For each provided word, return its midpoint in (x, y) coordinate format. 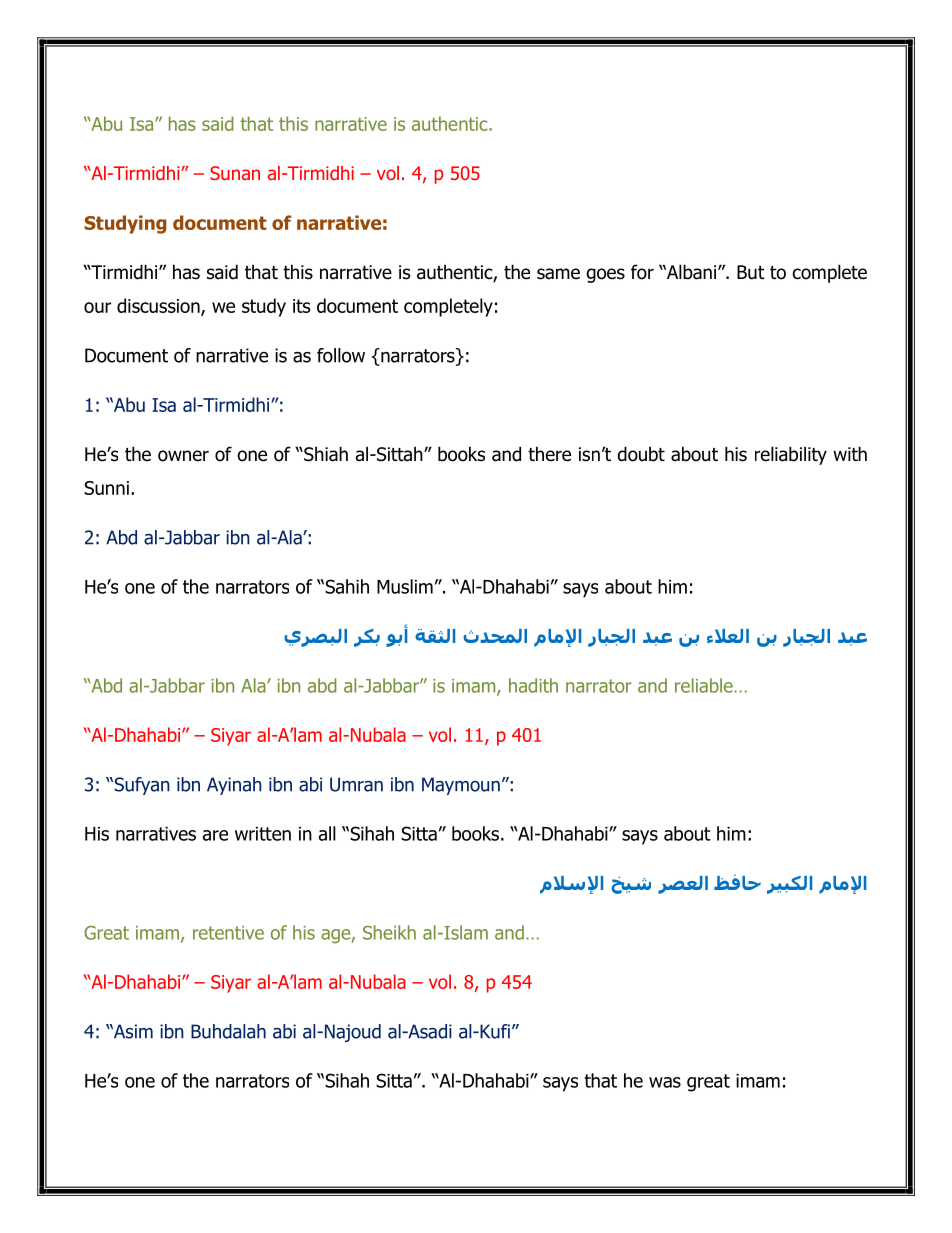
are (215, 835)
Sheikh (389, 932)
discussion (159, 306)
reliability (791, 455)
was (665, 1082)
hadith (533, 685)
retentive (228, 933)
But (751, 272)
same (558, 274)
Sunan (235, 173)
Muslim (405, 586)
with (850, 453)
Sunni (106, 488)
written (263, 834)
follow (341, 355)
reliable (705, 685)
